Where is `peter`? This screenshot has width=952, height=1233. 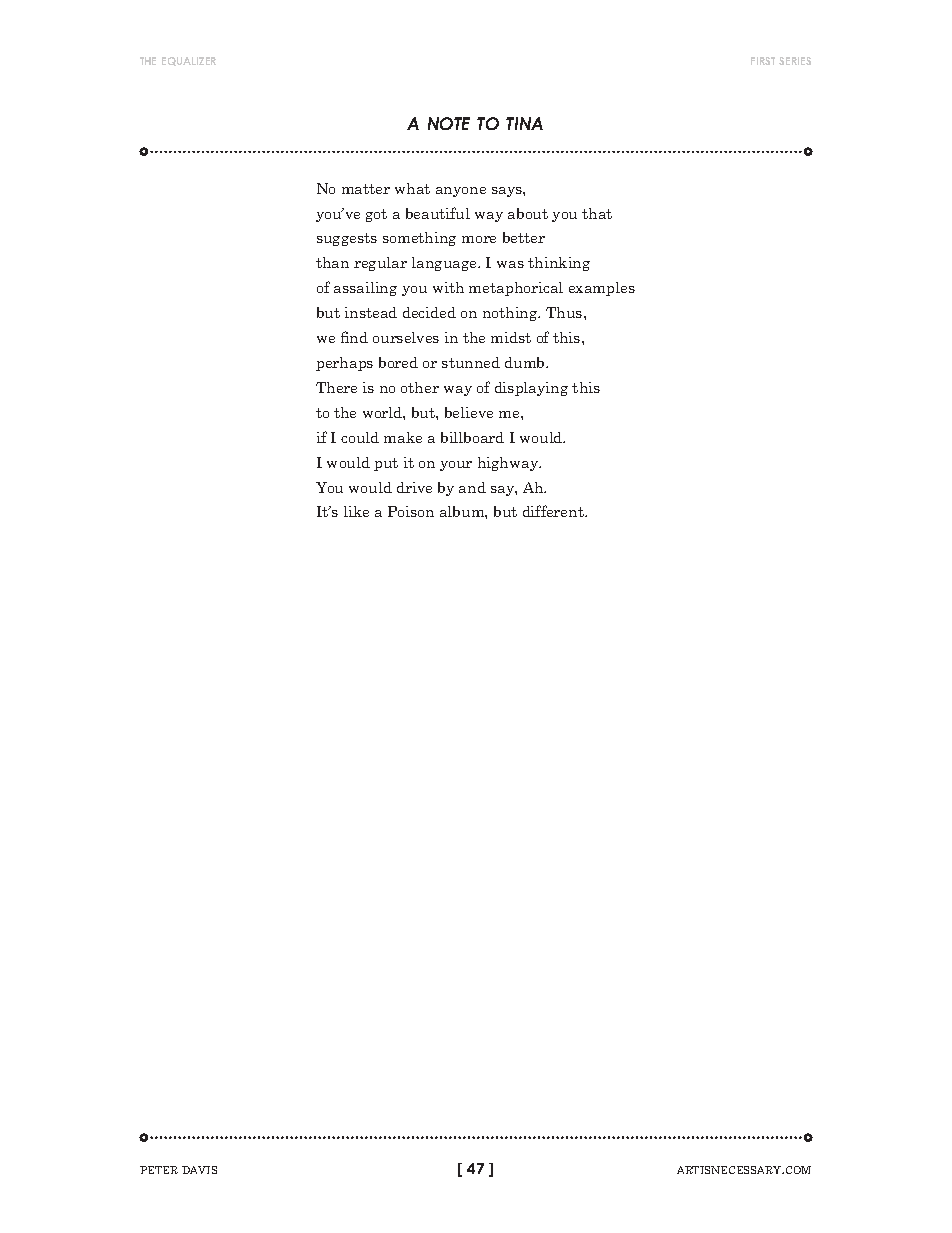
peter is located at coordinates (159, 1170).
